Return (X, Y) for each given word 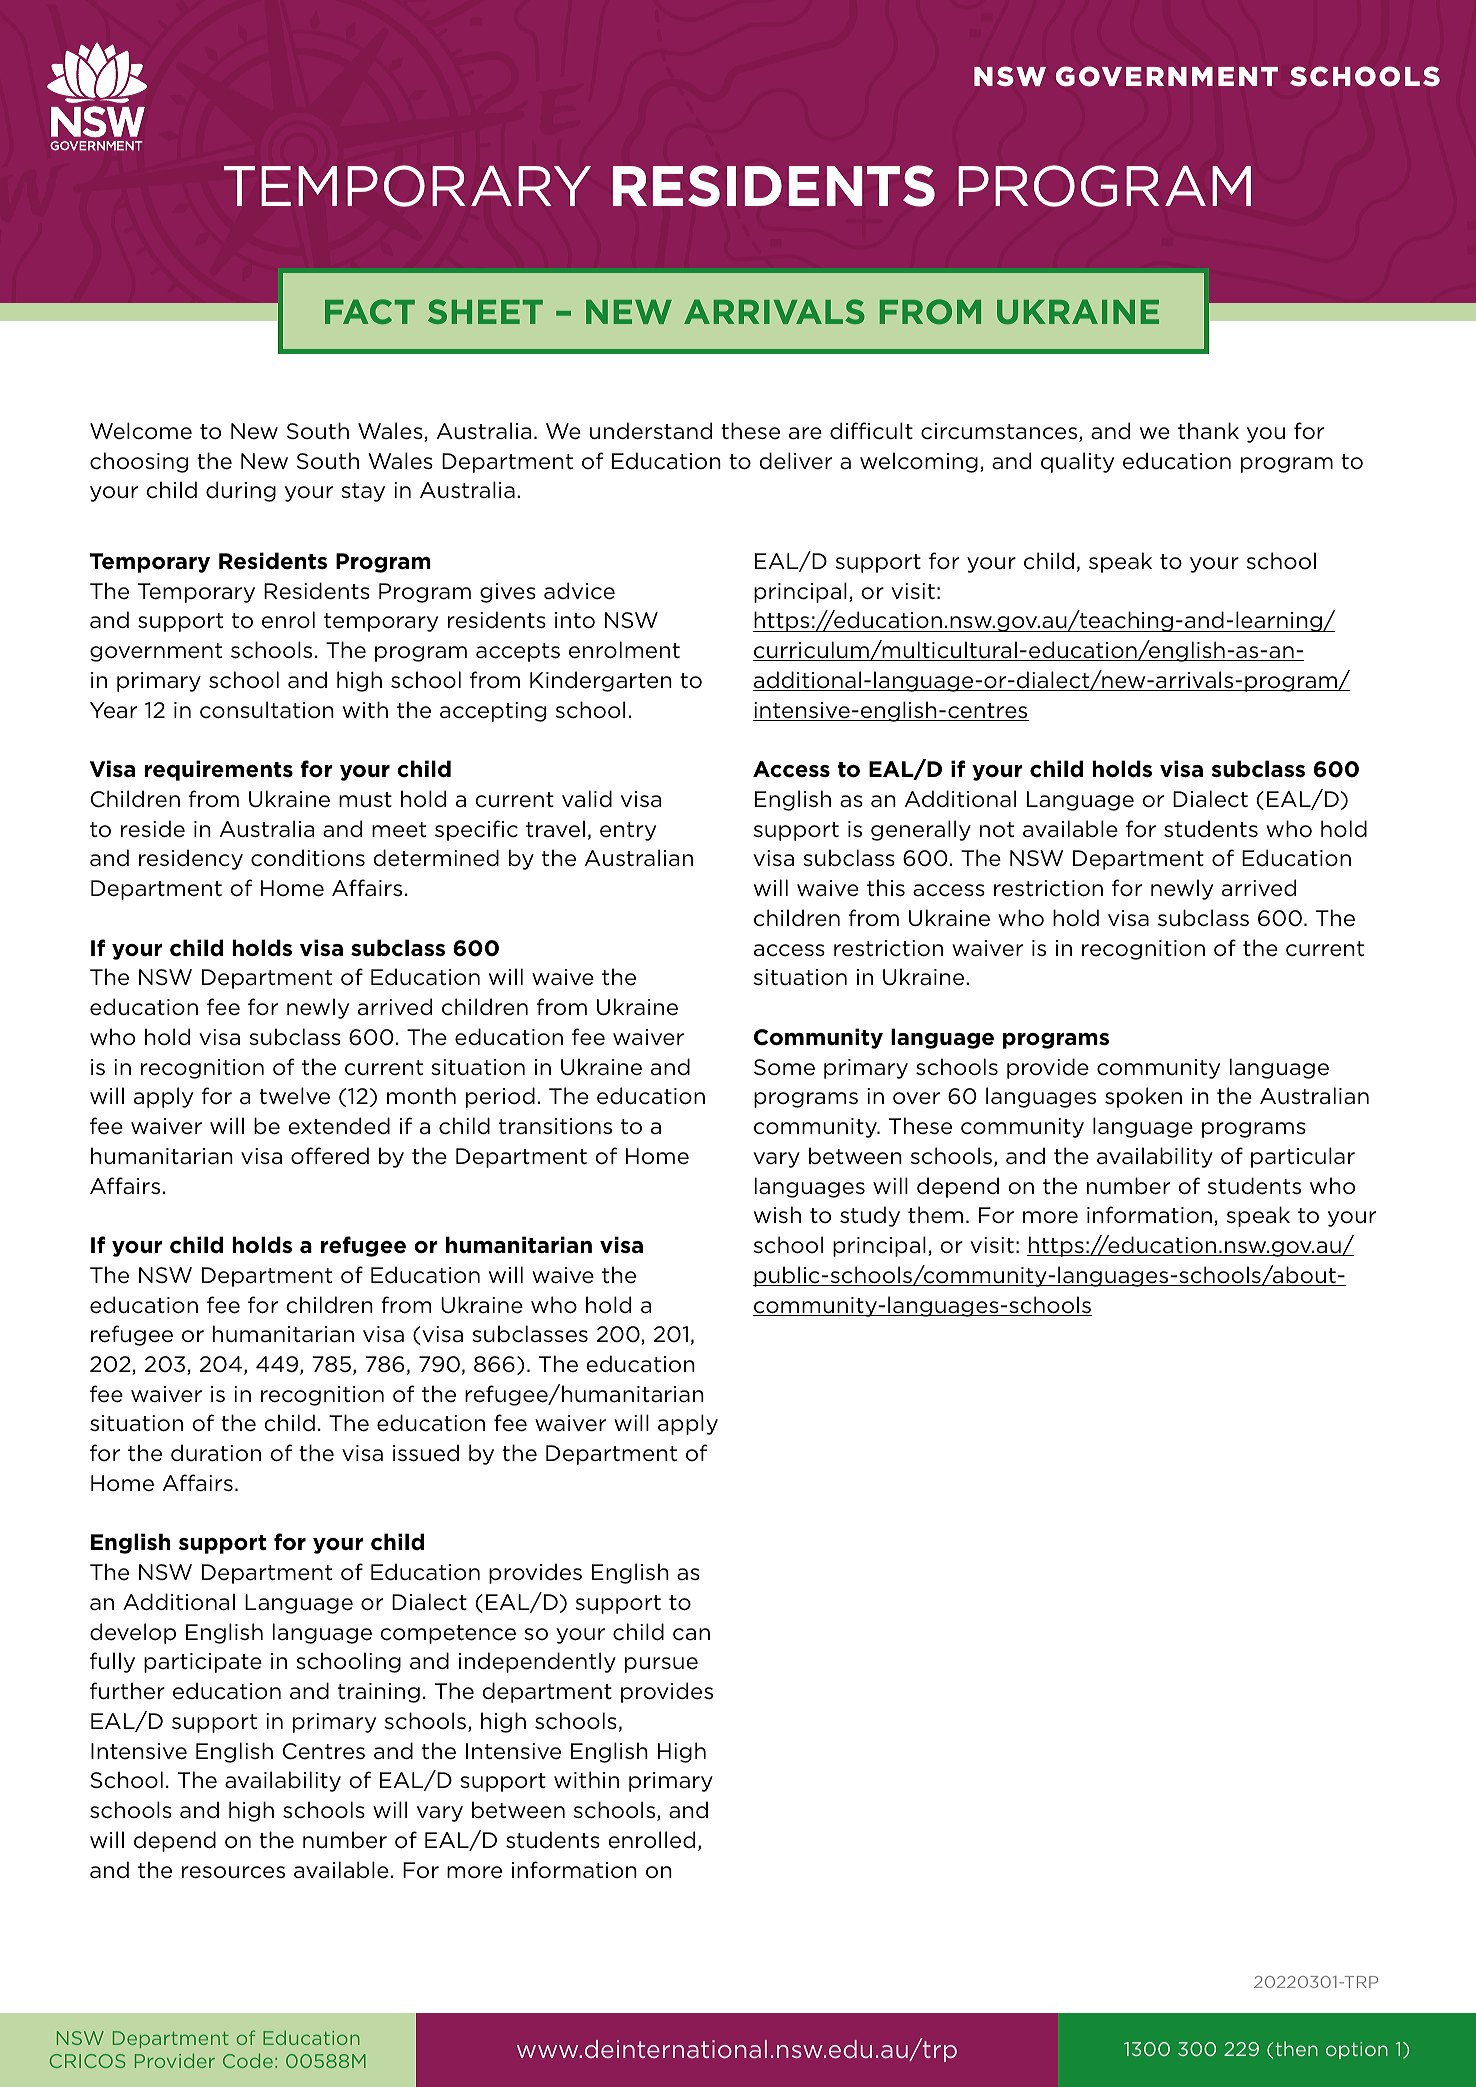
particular (1303, 1157)
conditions (308, 858)
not (997, 829)
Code (248, 2060)
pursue (661, 1665)
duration (216, 1453)
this (886, 887)
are (805, 433)
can (691, 1634)
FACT (370, 311)
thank (1208, 431)
